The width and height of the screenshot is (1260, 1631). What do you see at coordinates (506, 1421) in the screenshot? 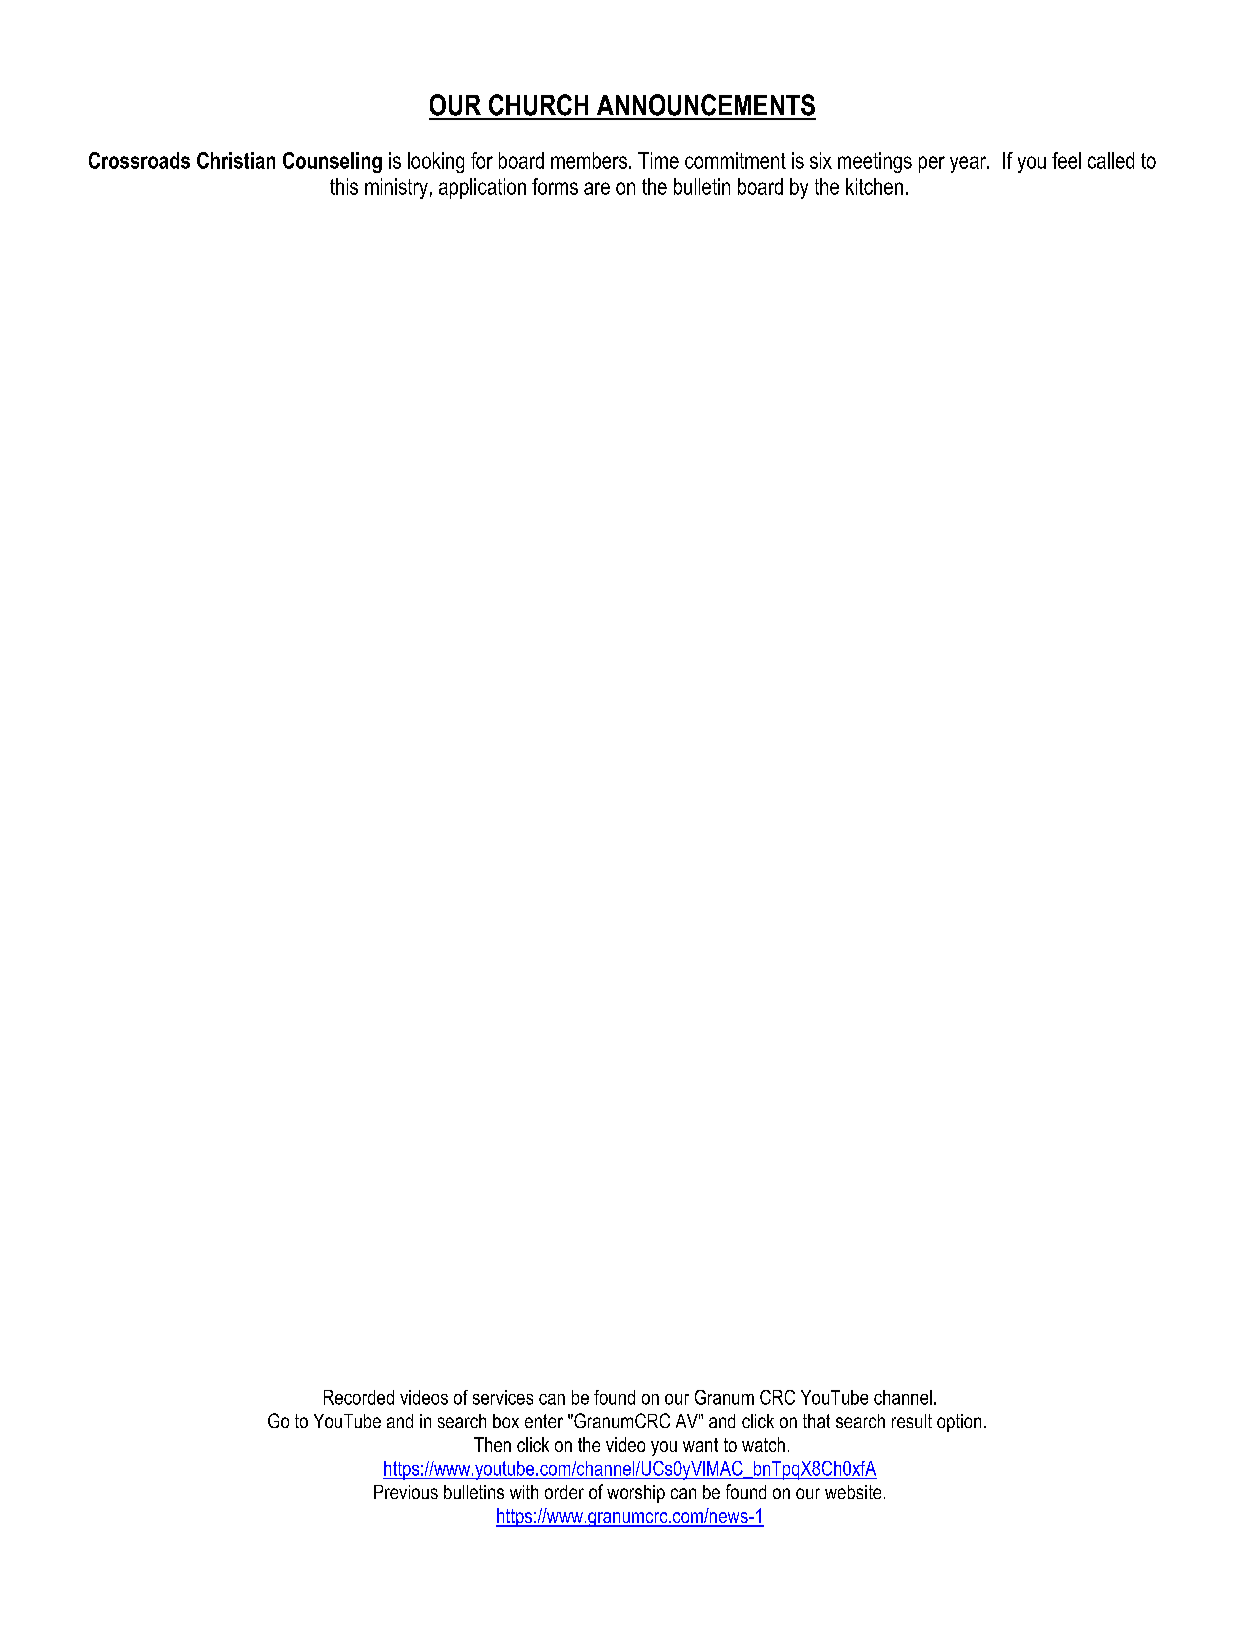
I see `box` at bounding box center [506, 1421].
